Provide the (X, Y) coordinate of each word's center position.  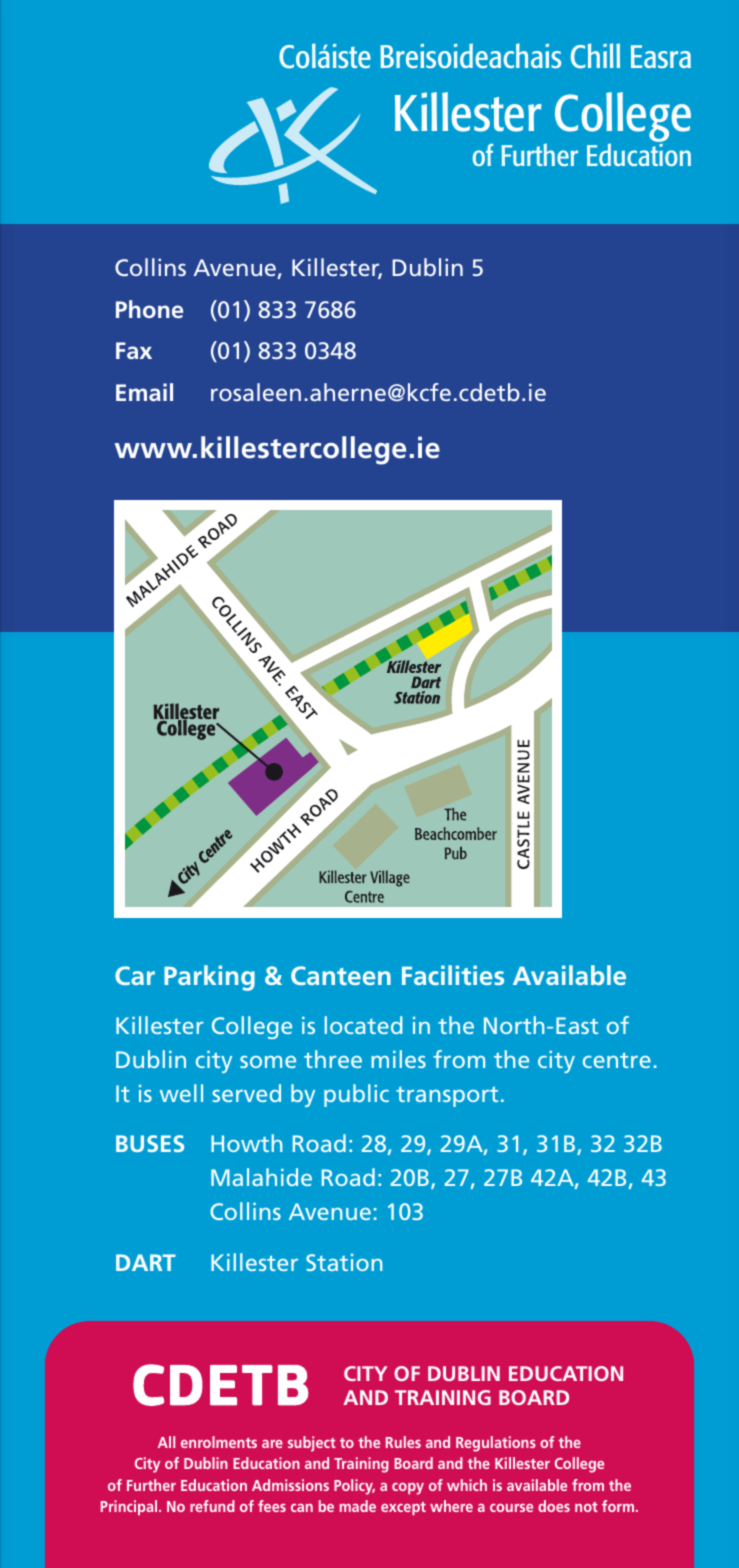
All (166, 1442)
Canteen (341, 975)
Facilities (453, 975)
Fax (134, 350)
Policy (354, 1487)
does (554, 1506)
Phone (149, 309)
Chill (595, 55)
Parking (209, 978)
